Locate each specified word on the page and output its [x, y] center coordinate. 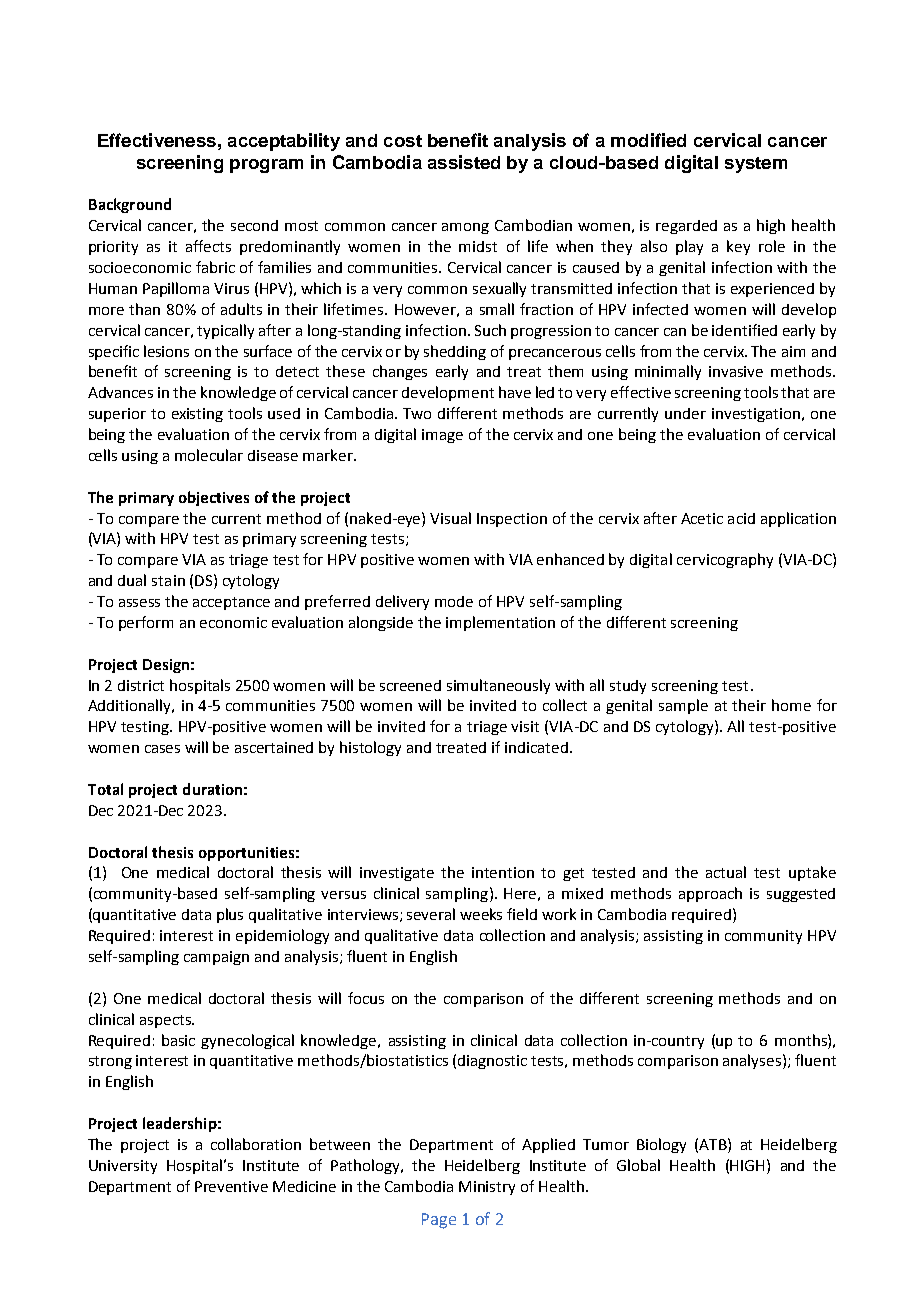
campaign [216, 958]
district [141, 685]
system [756, 165]
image [442, 436]
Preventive [231, 1186]
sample [683, 706]
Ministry [487, 1188]
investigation [756, 415]
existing [197, 415]
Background [130, 205]
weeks [481, 914]
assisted [464, 162]
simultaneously [498, 686]
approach [710, 894]
